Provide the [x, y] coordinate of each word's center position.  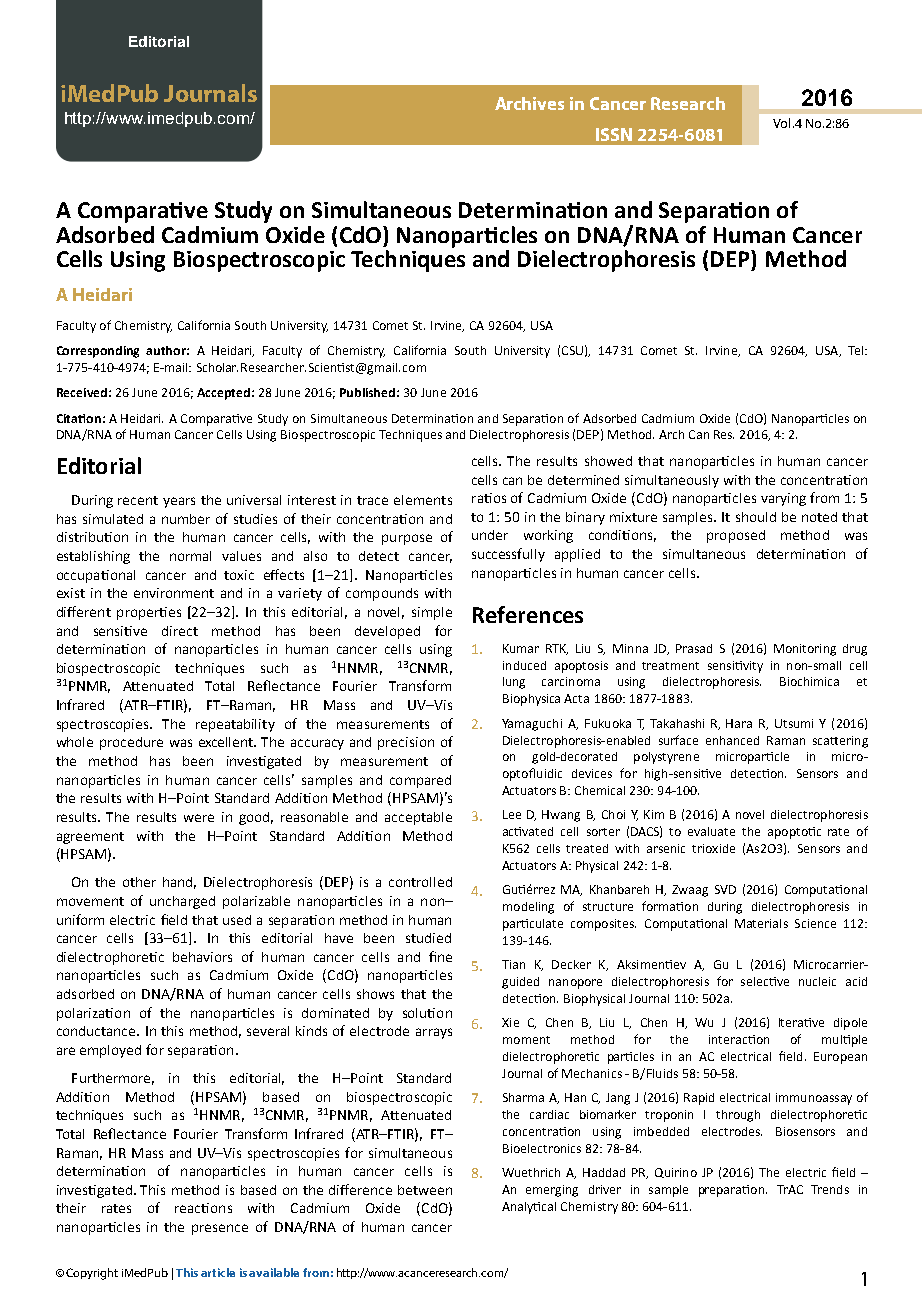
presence [220, 1229]
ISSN [614, 134]
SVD [725, 889]
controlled [420, 882]
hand [179, 883]
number [186, 519]
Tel [857, 350]
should [756, 517]
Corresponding [98, 352]
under [490, 535]
